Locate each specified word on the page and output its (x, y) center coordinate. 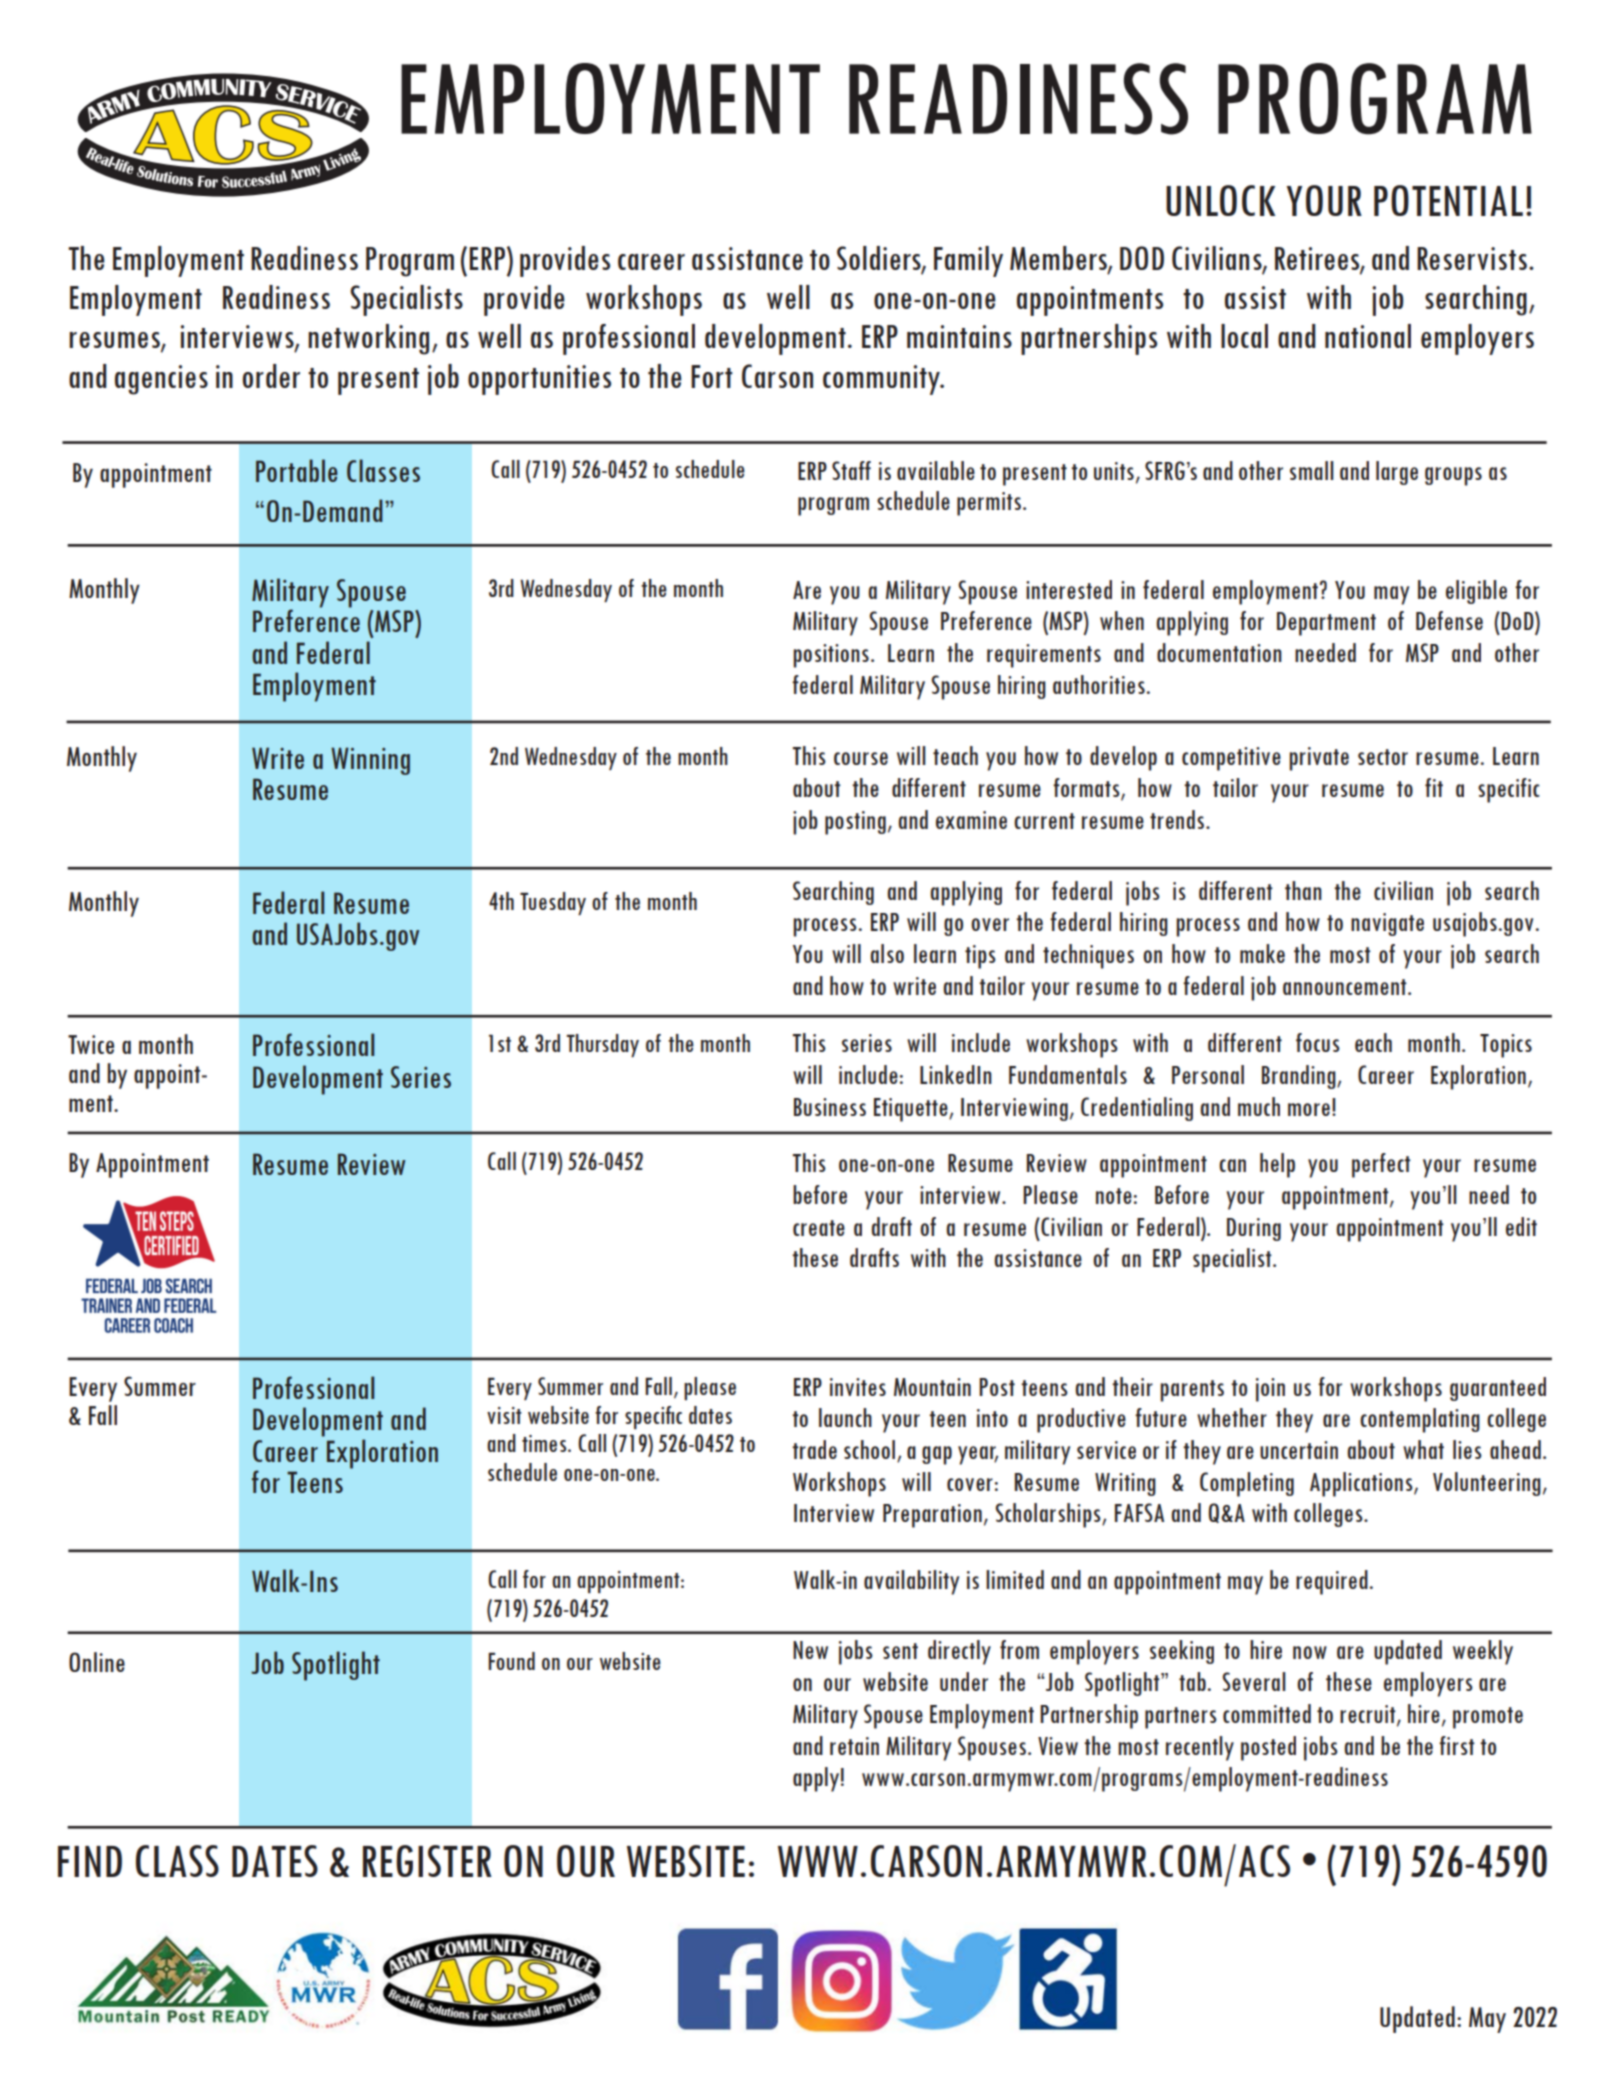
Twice (91, 1044)
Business (830, 1107)
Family (968, 261)
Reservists (1472, 258)
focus (1318, 1042)
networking (368, 339)
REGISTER (427, 1861)
